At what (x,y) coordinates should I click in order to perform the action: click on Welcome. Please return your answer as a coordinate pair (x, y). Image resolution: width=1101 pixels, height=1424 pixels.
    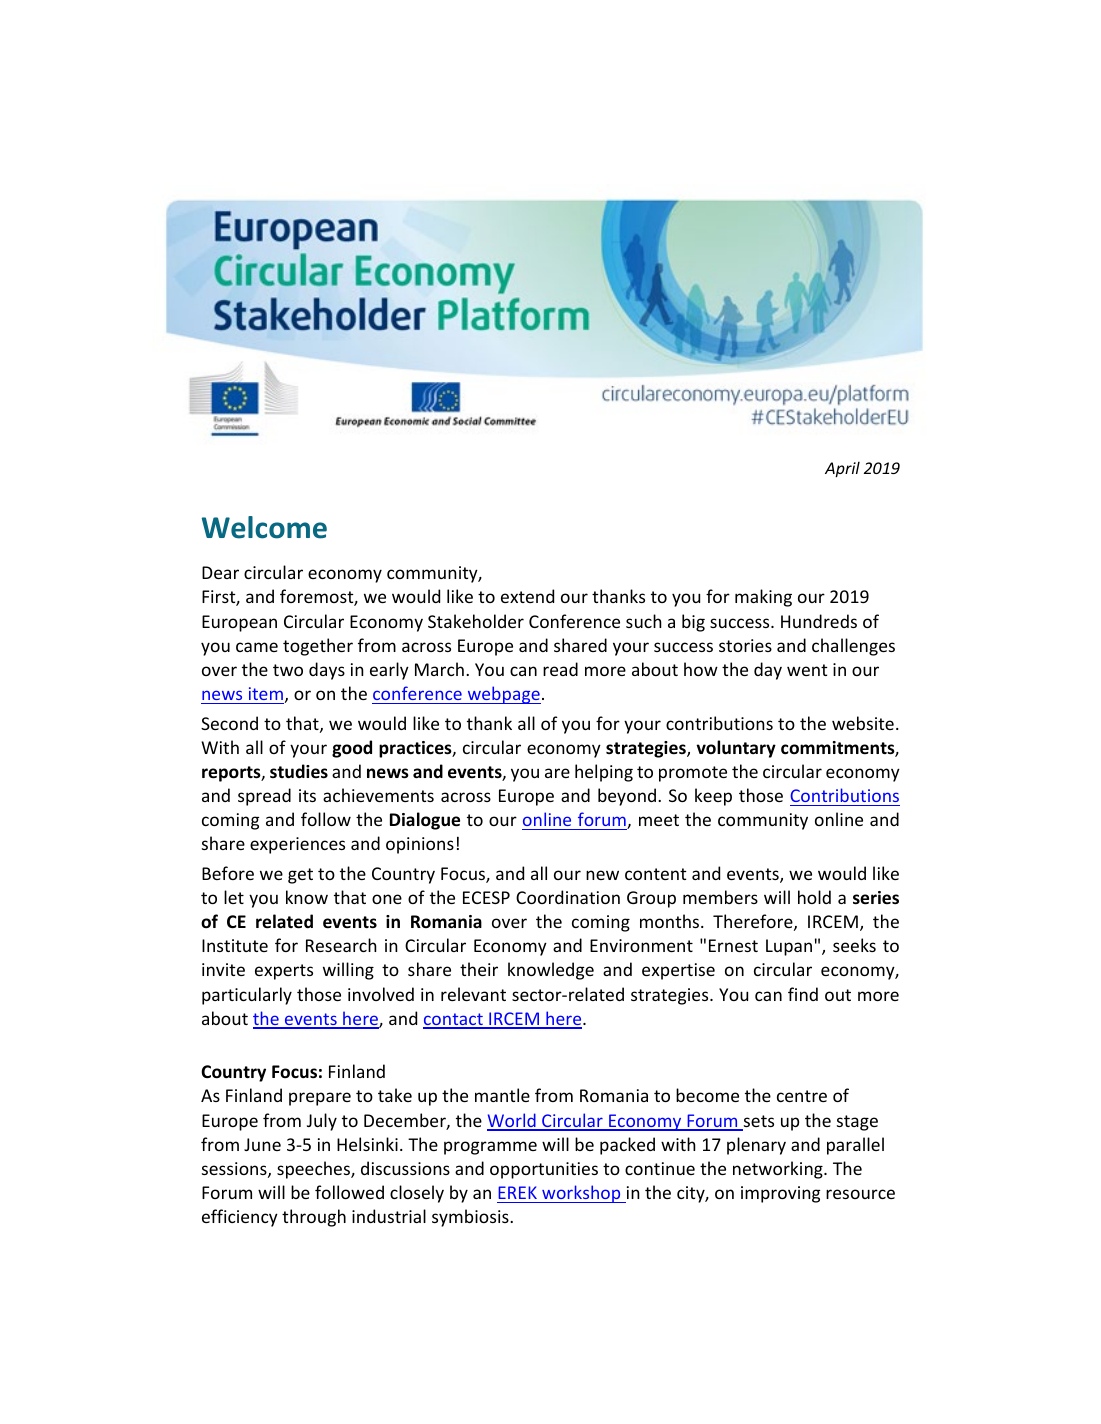
    Looking at the image, I should click on (264, 527).
